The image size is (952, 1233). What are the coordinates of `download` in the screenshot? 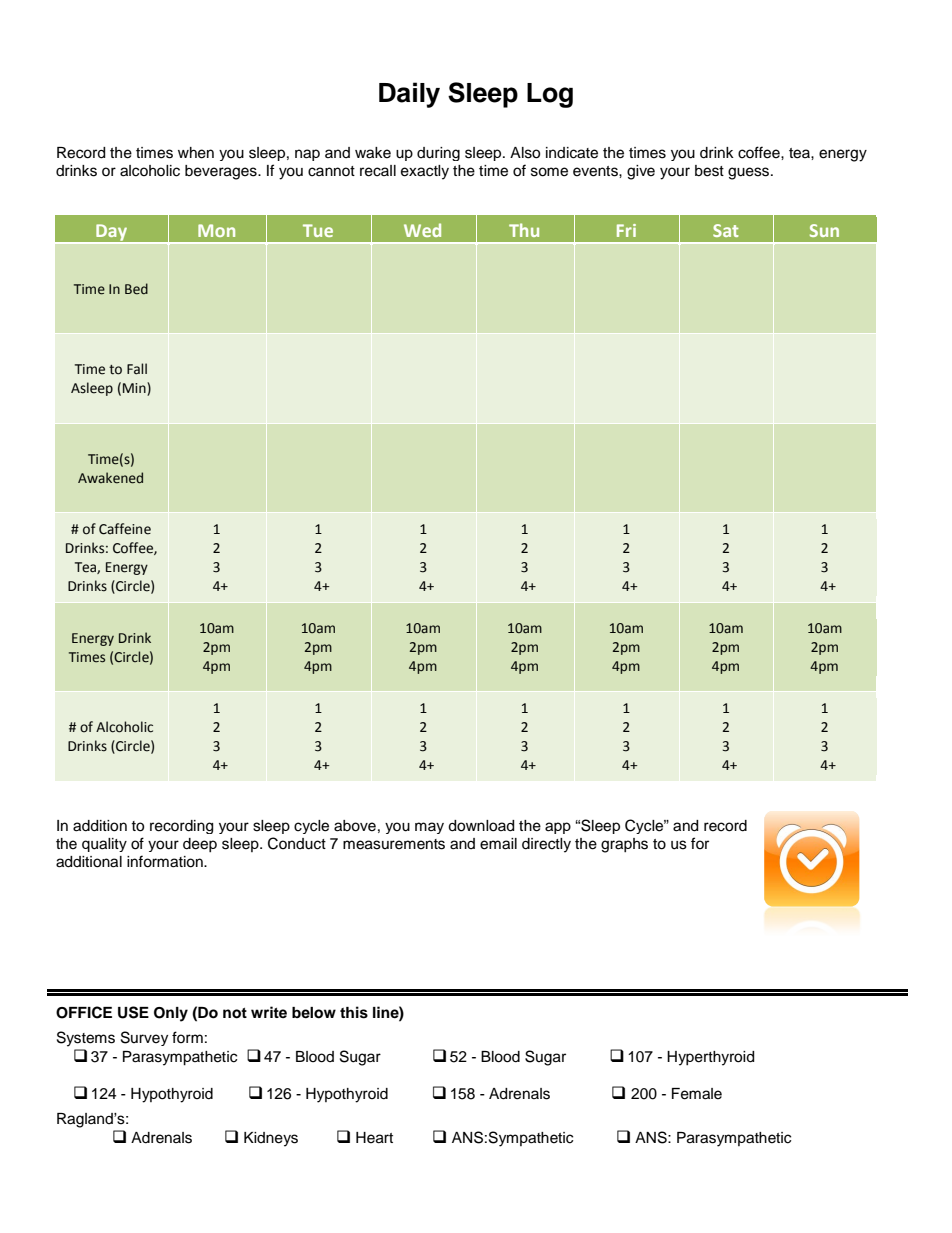 It's located at (481, 826).
